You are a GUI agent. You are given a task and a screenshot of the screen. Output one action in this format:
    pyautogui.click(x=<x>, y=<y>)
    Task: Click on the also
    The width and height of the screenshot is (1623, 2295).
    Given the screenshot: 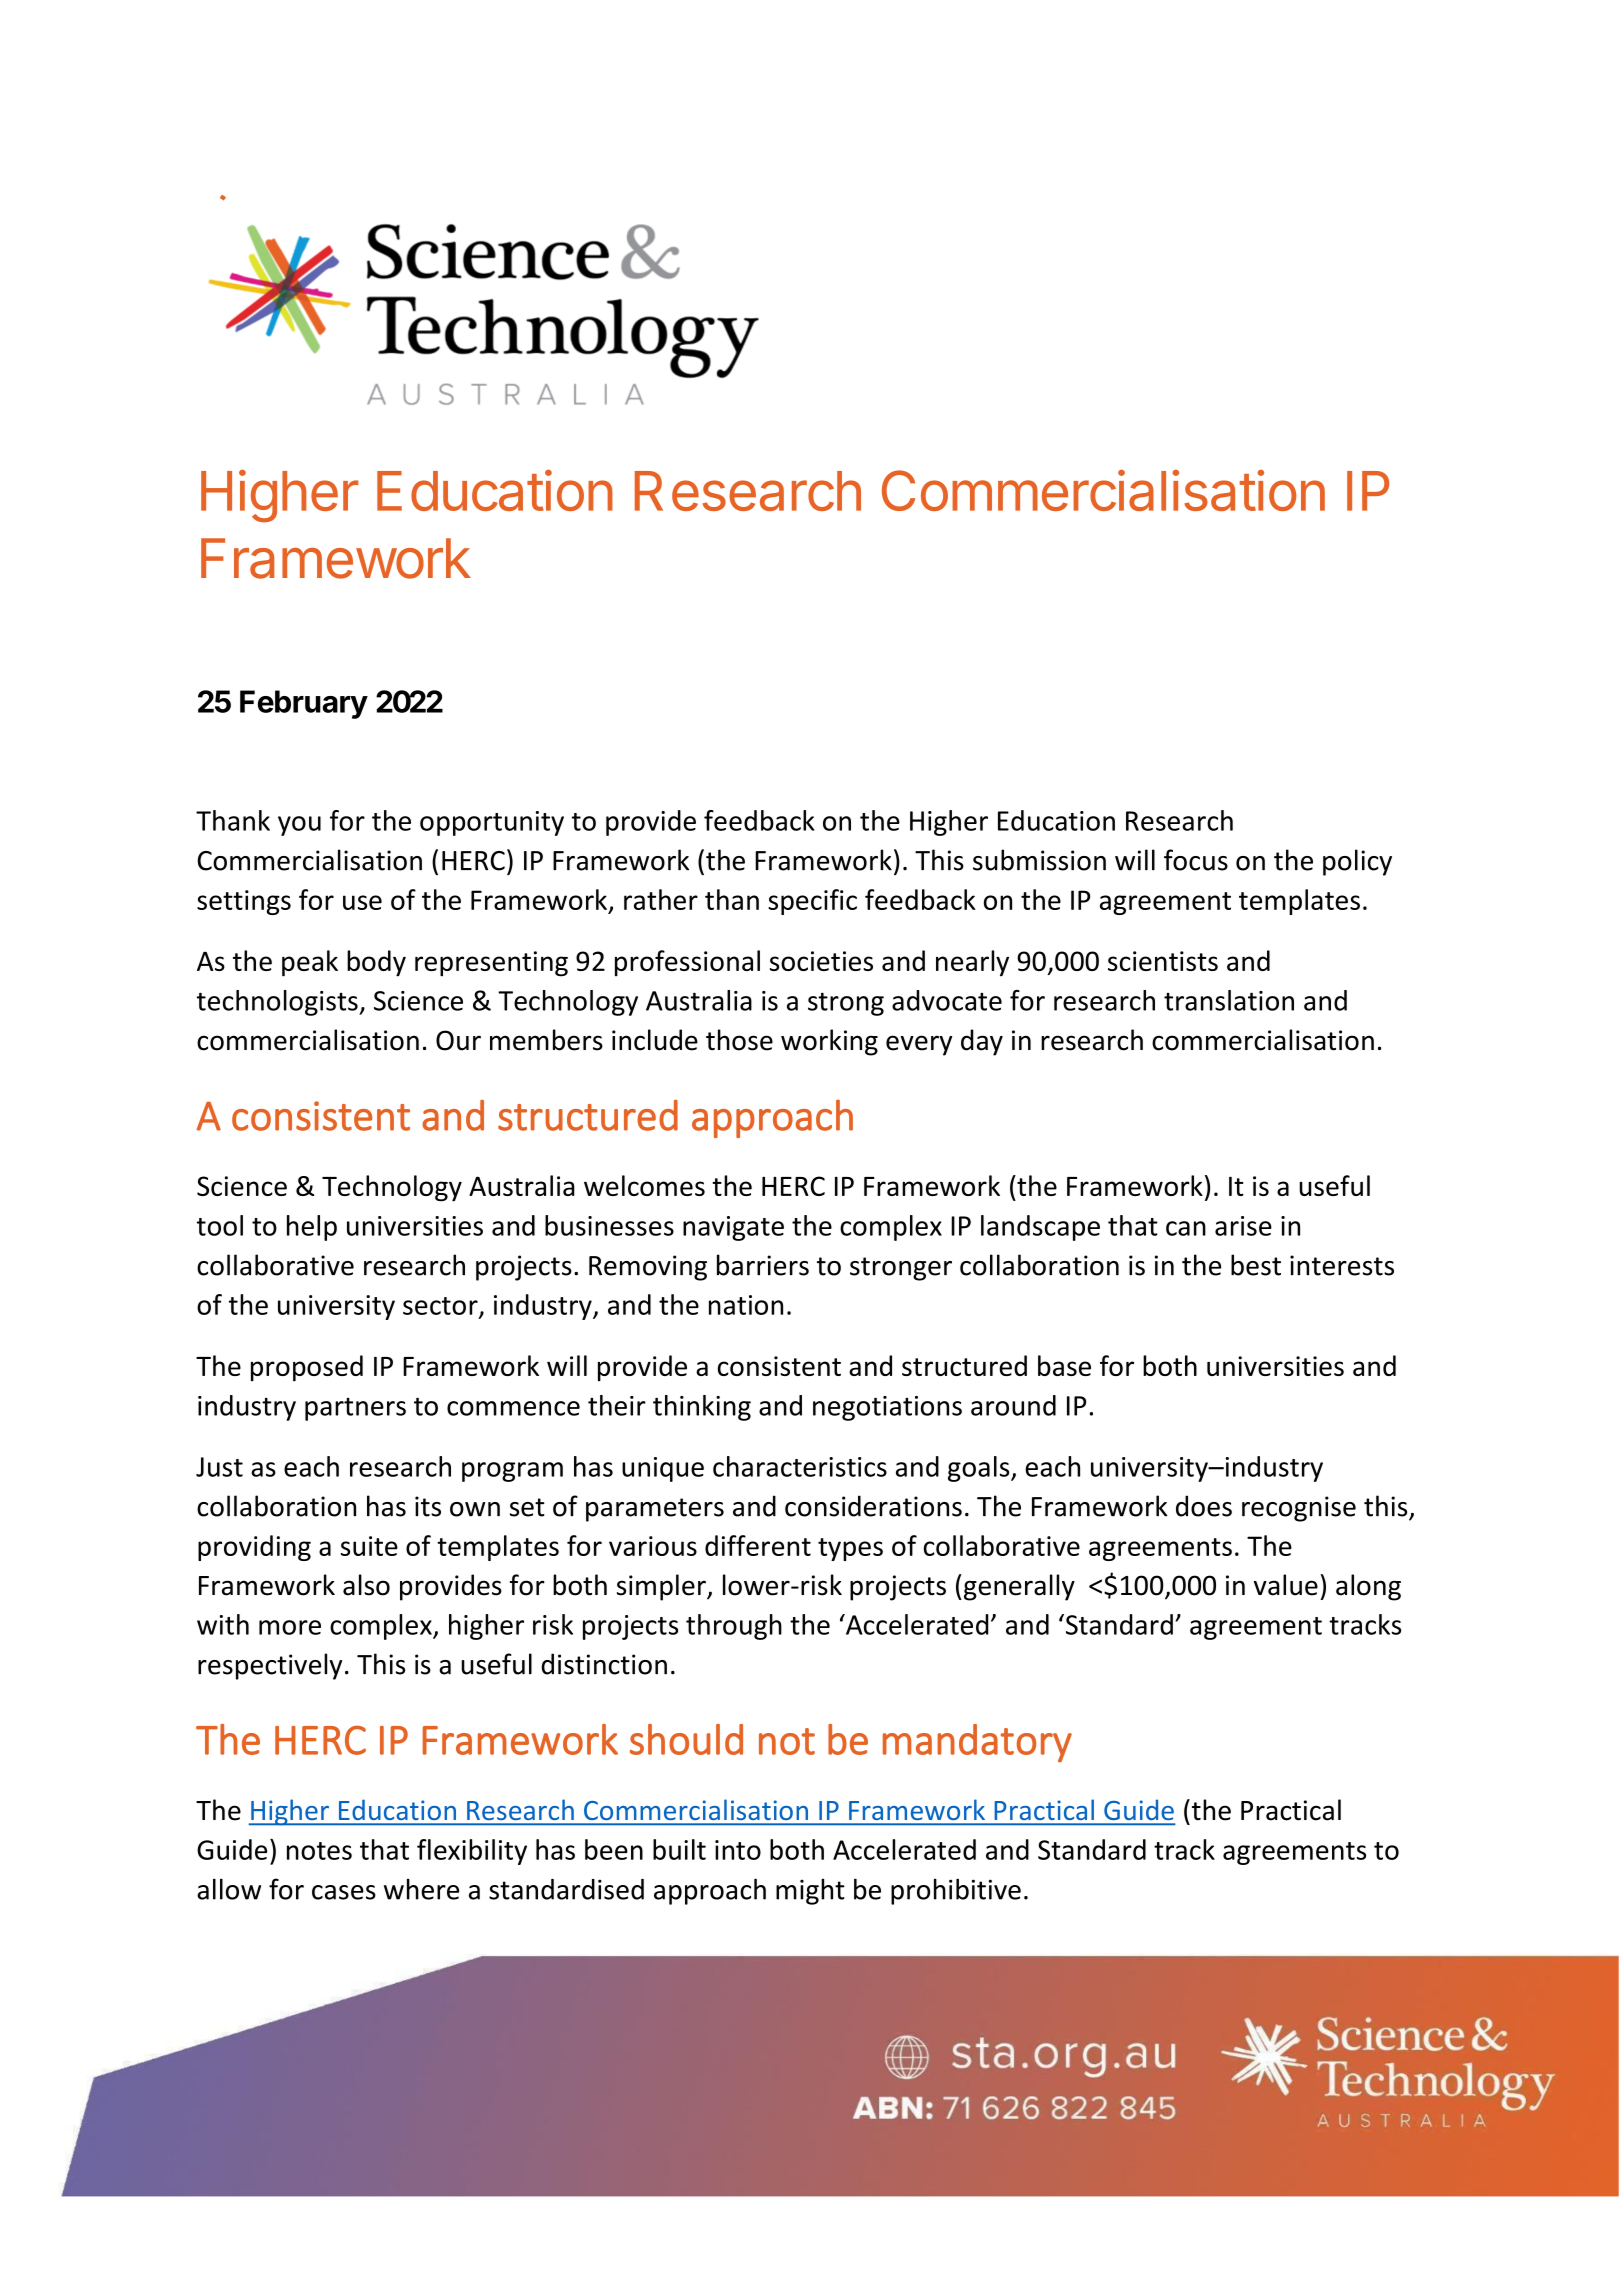 What is the action you would take?
    pyautogui.click(x=366, y=1585)
